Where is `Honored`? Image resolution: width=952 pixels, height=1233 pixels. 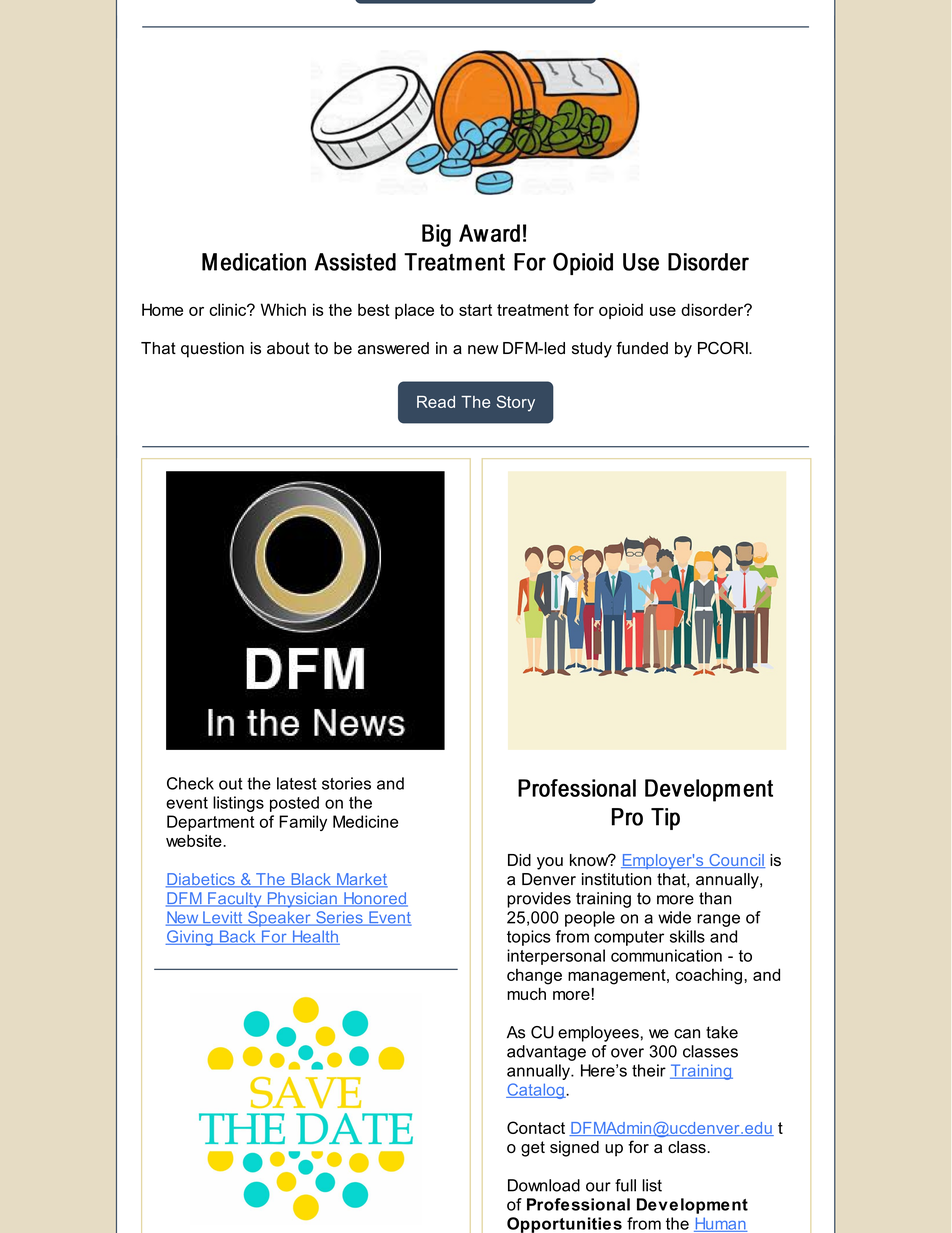 Honored is located at coordinates (375, 899).
